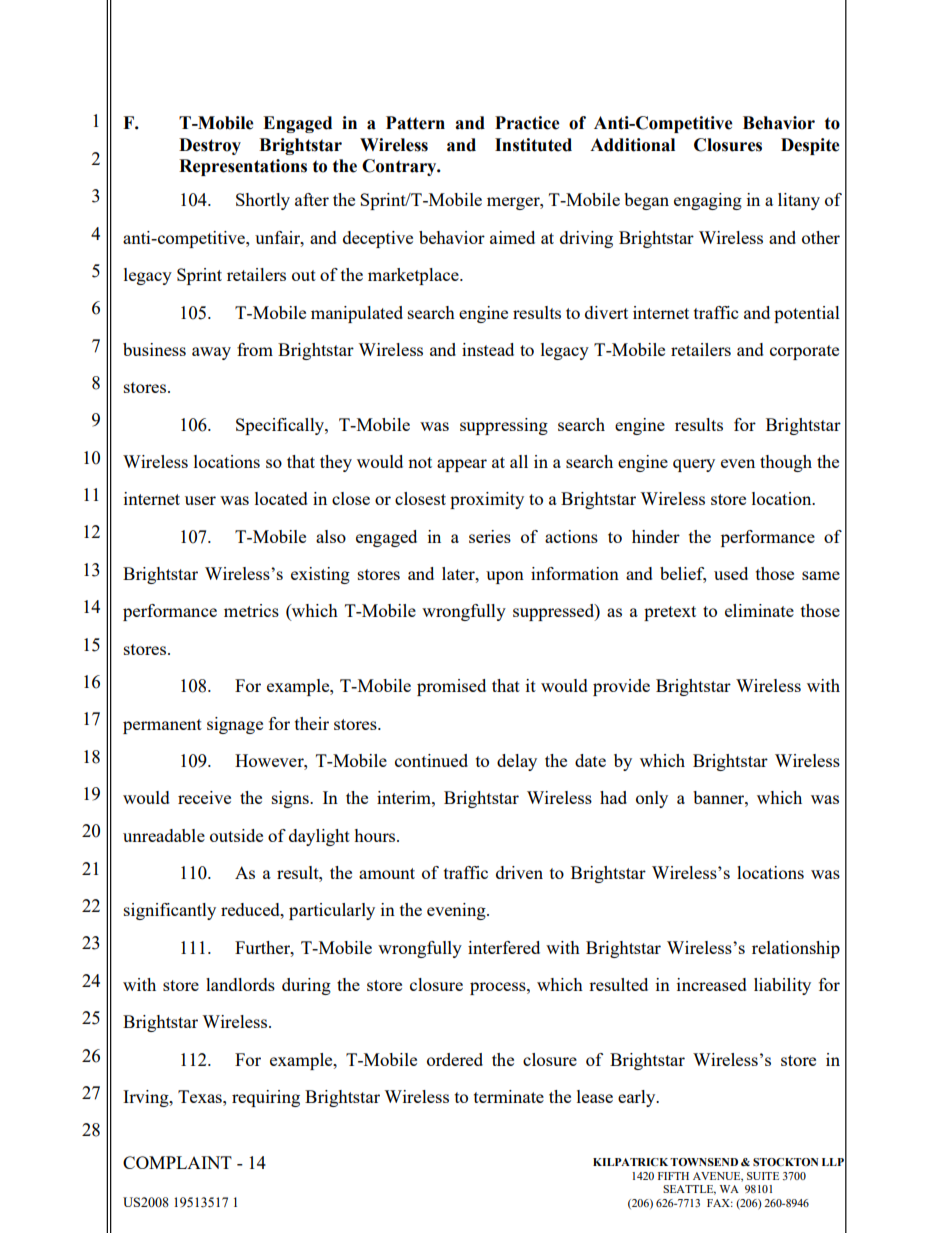  I want to click on TOWNSEND, so click(704, 1162).
